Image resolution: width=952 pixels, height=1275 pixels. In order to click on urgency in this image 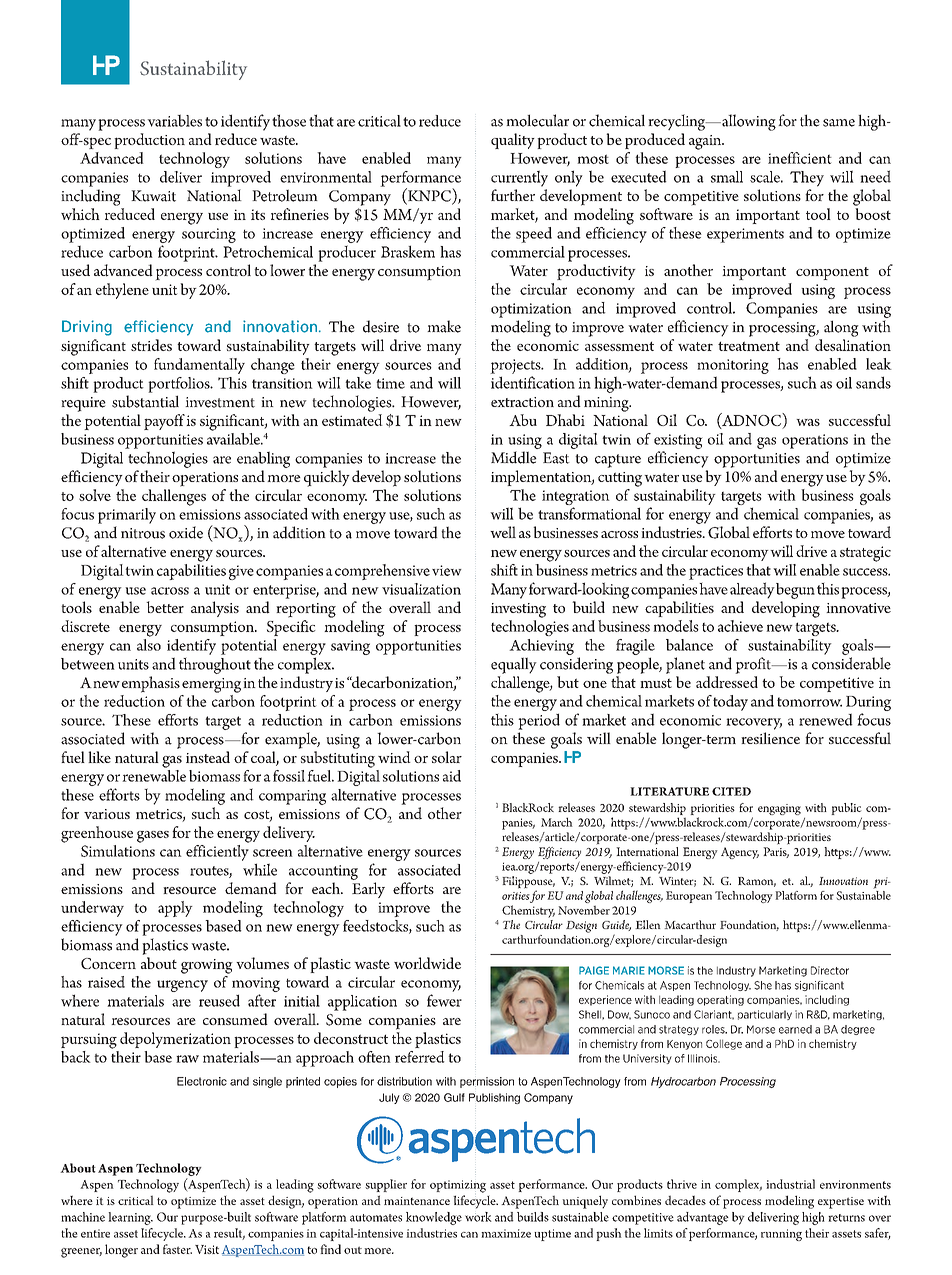, I will do `click(182, 986)`.
